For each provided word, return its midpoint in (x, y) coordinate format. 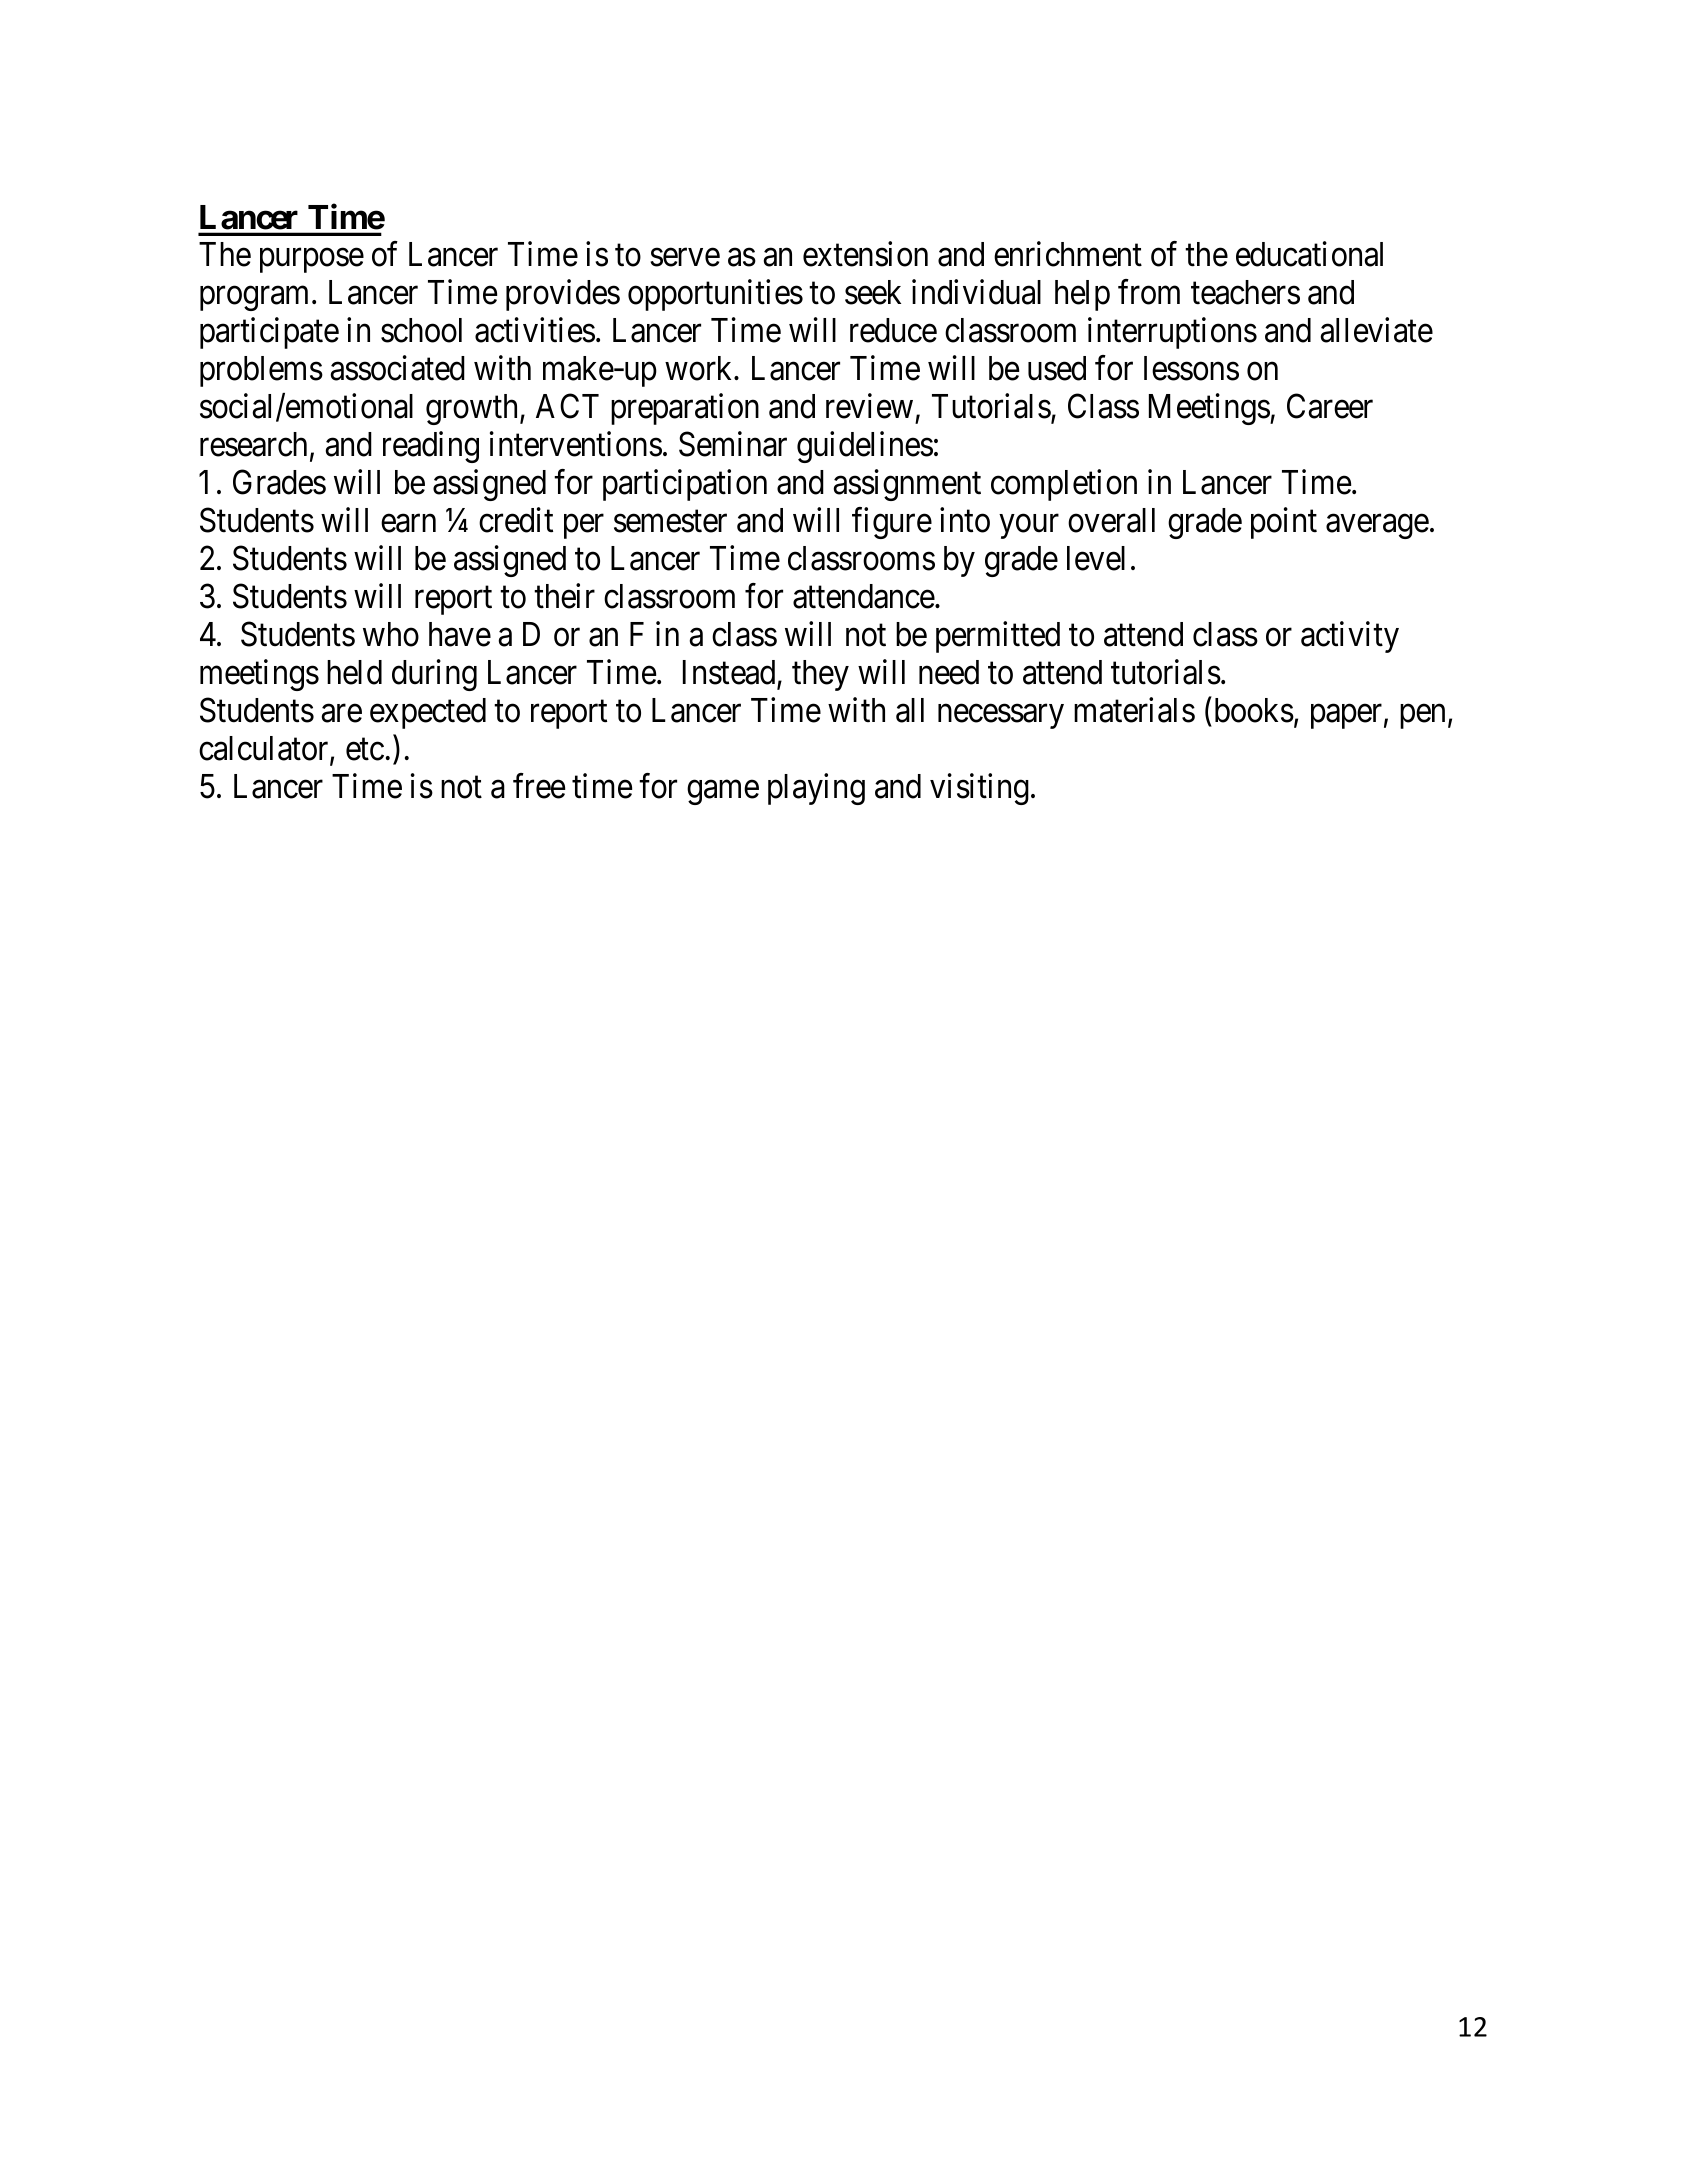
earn (408, 523)
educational (1309, 254)
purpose (312, 260)
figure (892, 523)
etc (365, 750)
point (1284, 523)
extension (865, 254)
